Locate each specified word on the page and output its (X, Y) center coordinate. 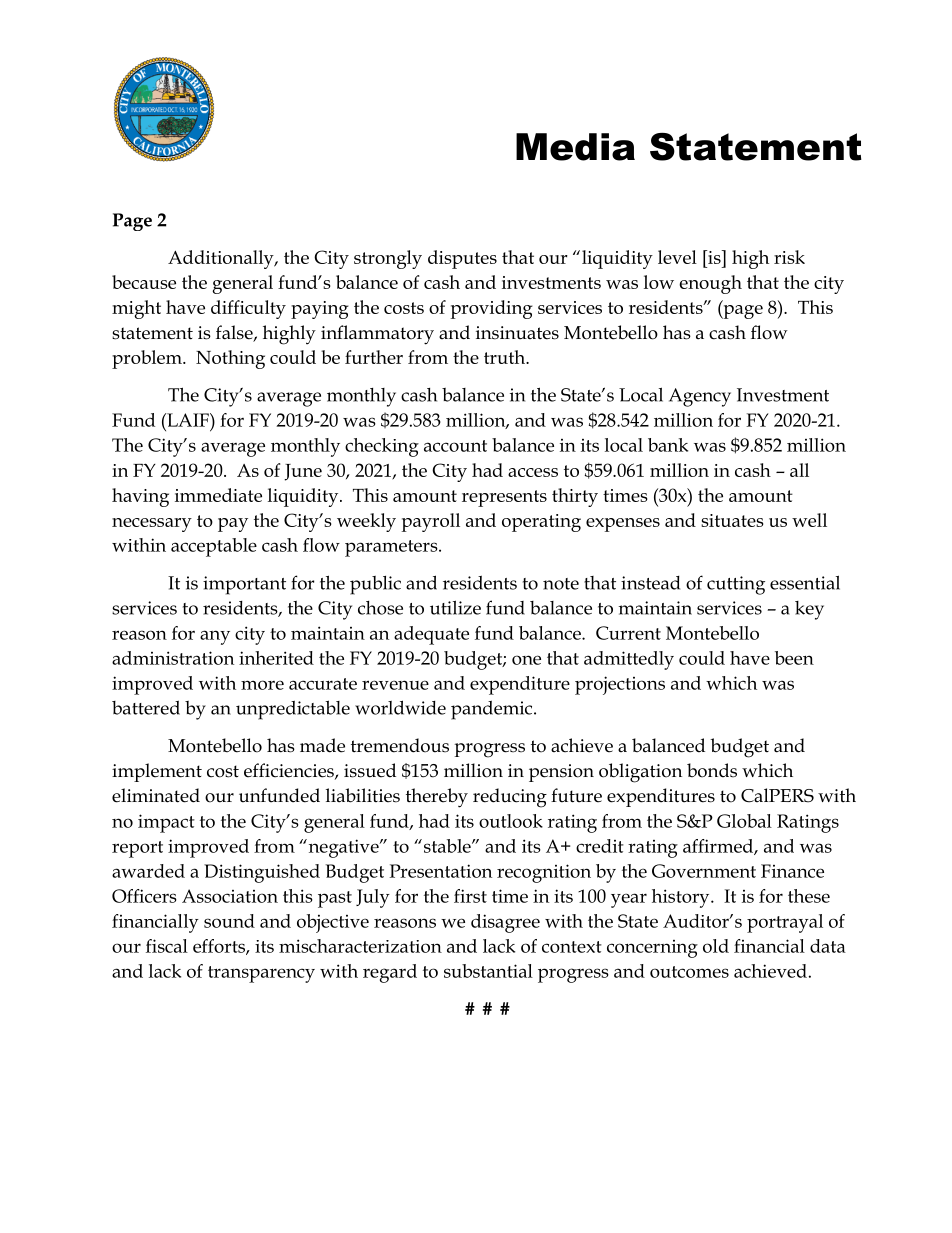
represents (504, 498)
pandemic (493, 710)
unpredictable (293, 710)
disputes (462, 259)
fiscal (167, 946)
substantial (488, 971)
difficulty (248, 309)
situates (732, 520)
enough (710, 284)
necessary (152, 525)
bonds (712, 770)
